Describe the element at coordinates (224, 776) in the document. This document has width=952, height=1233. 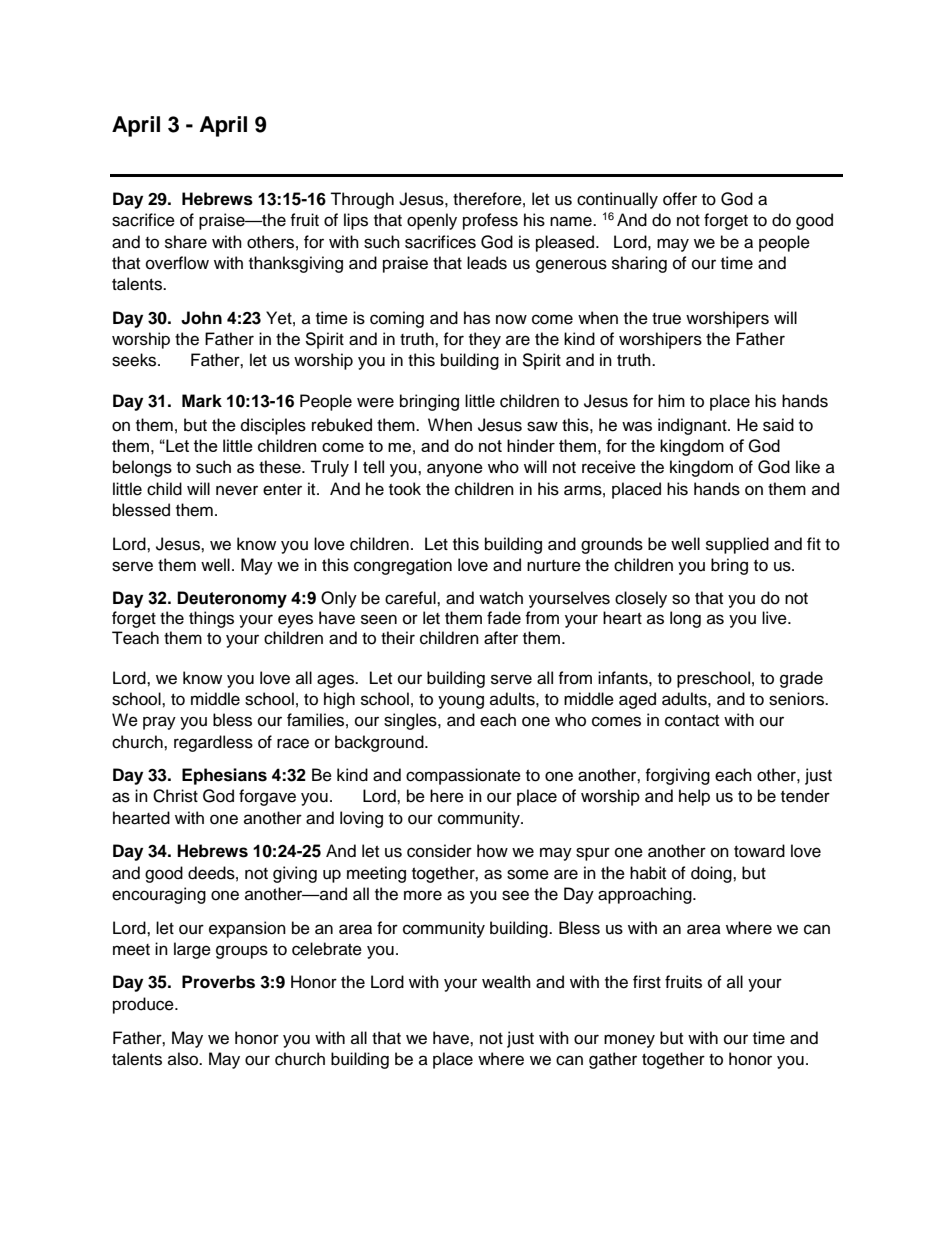
I see `Ephesians` at that location.
